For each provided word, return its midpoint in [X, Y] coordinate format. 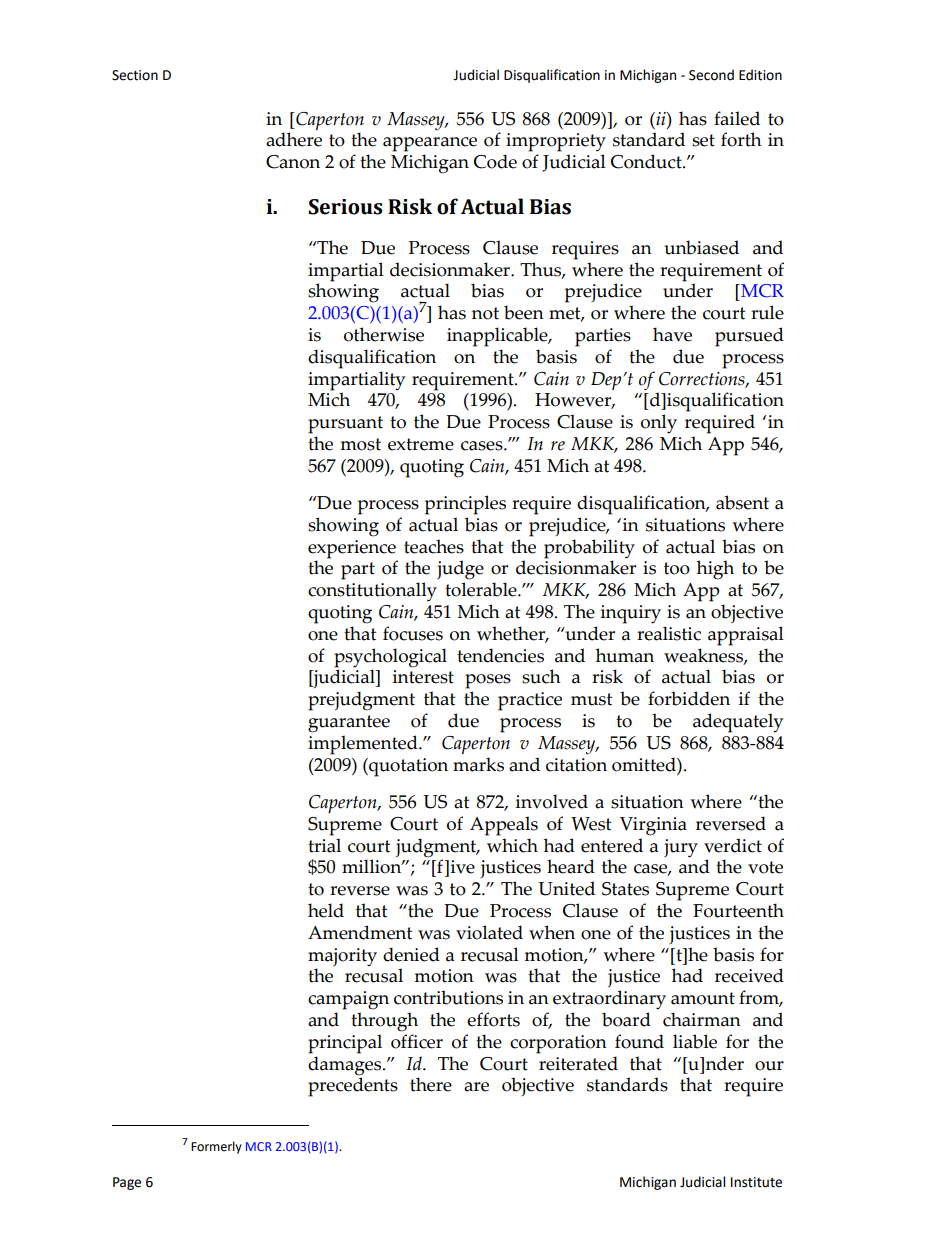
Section [135, 75]
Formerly [216, 1147]
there [431, 1084]
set [703, 140]
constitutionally [372, 592]
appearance [430, 144]
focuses [413, 633]
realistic [669, 633]
